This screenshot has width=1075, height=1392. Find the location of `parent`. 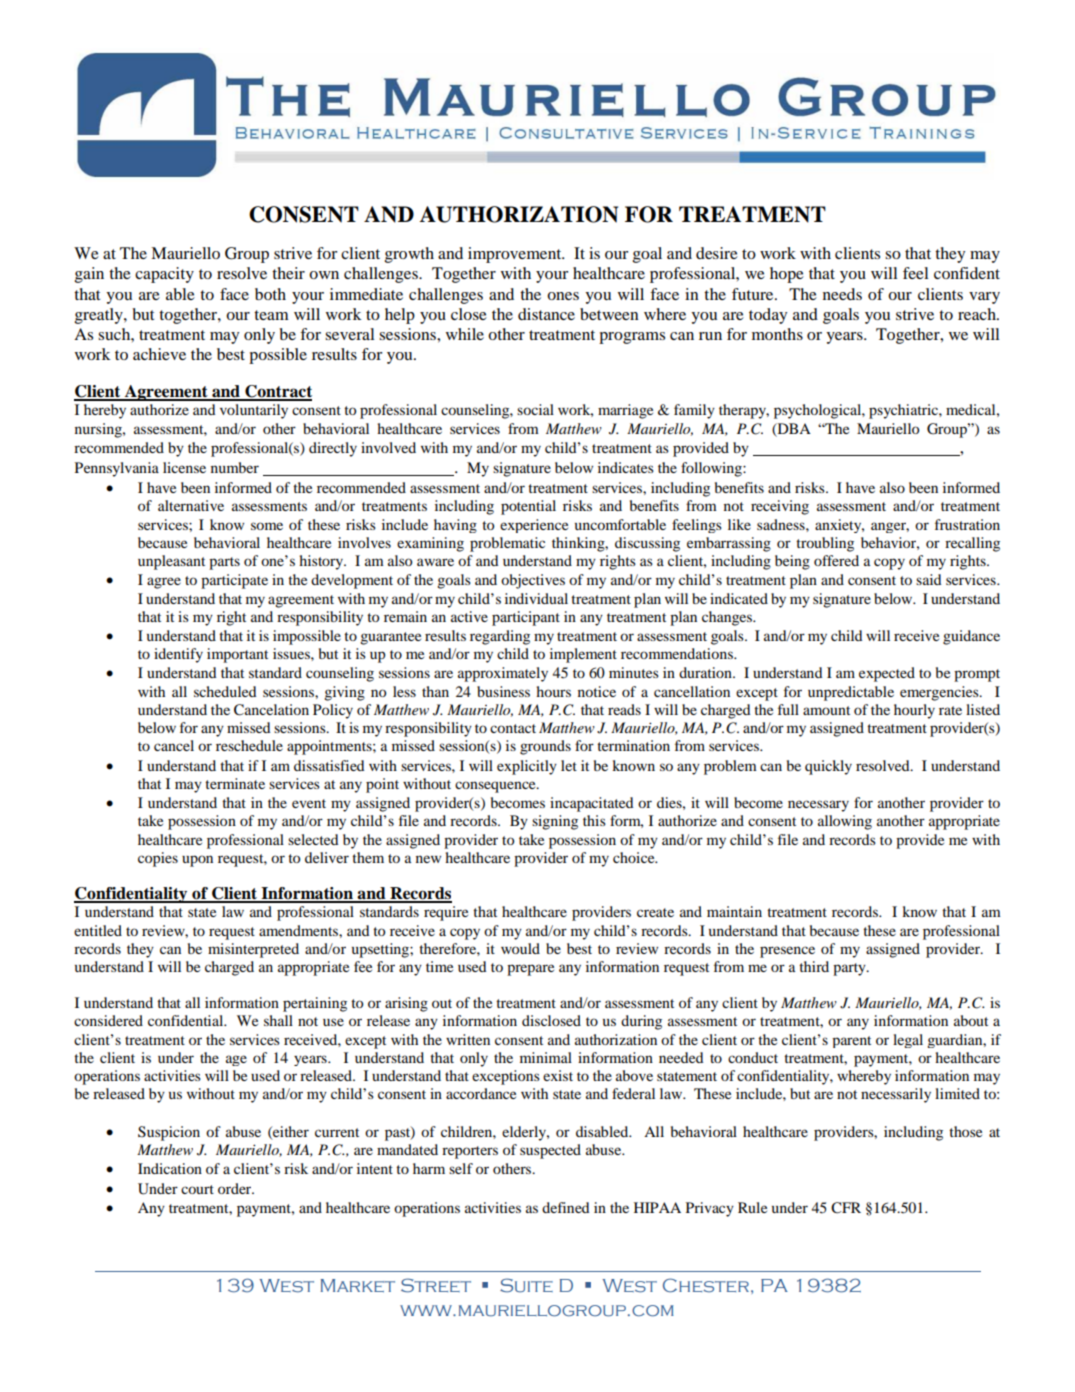

parent is located at coordinates (851, 1042).
